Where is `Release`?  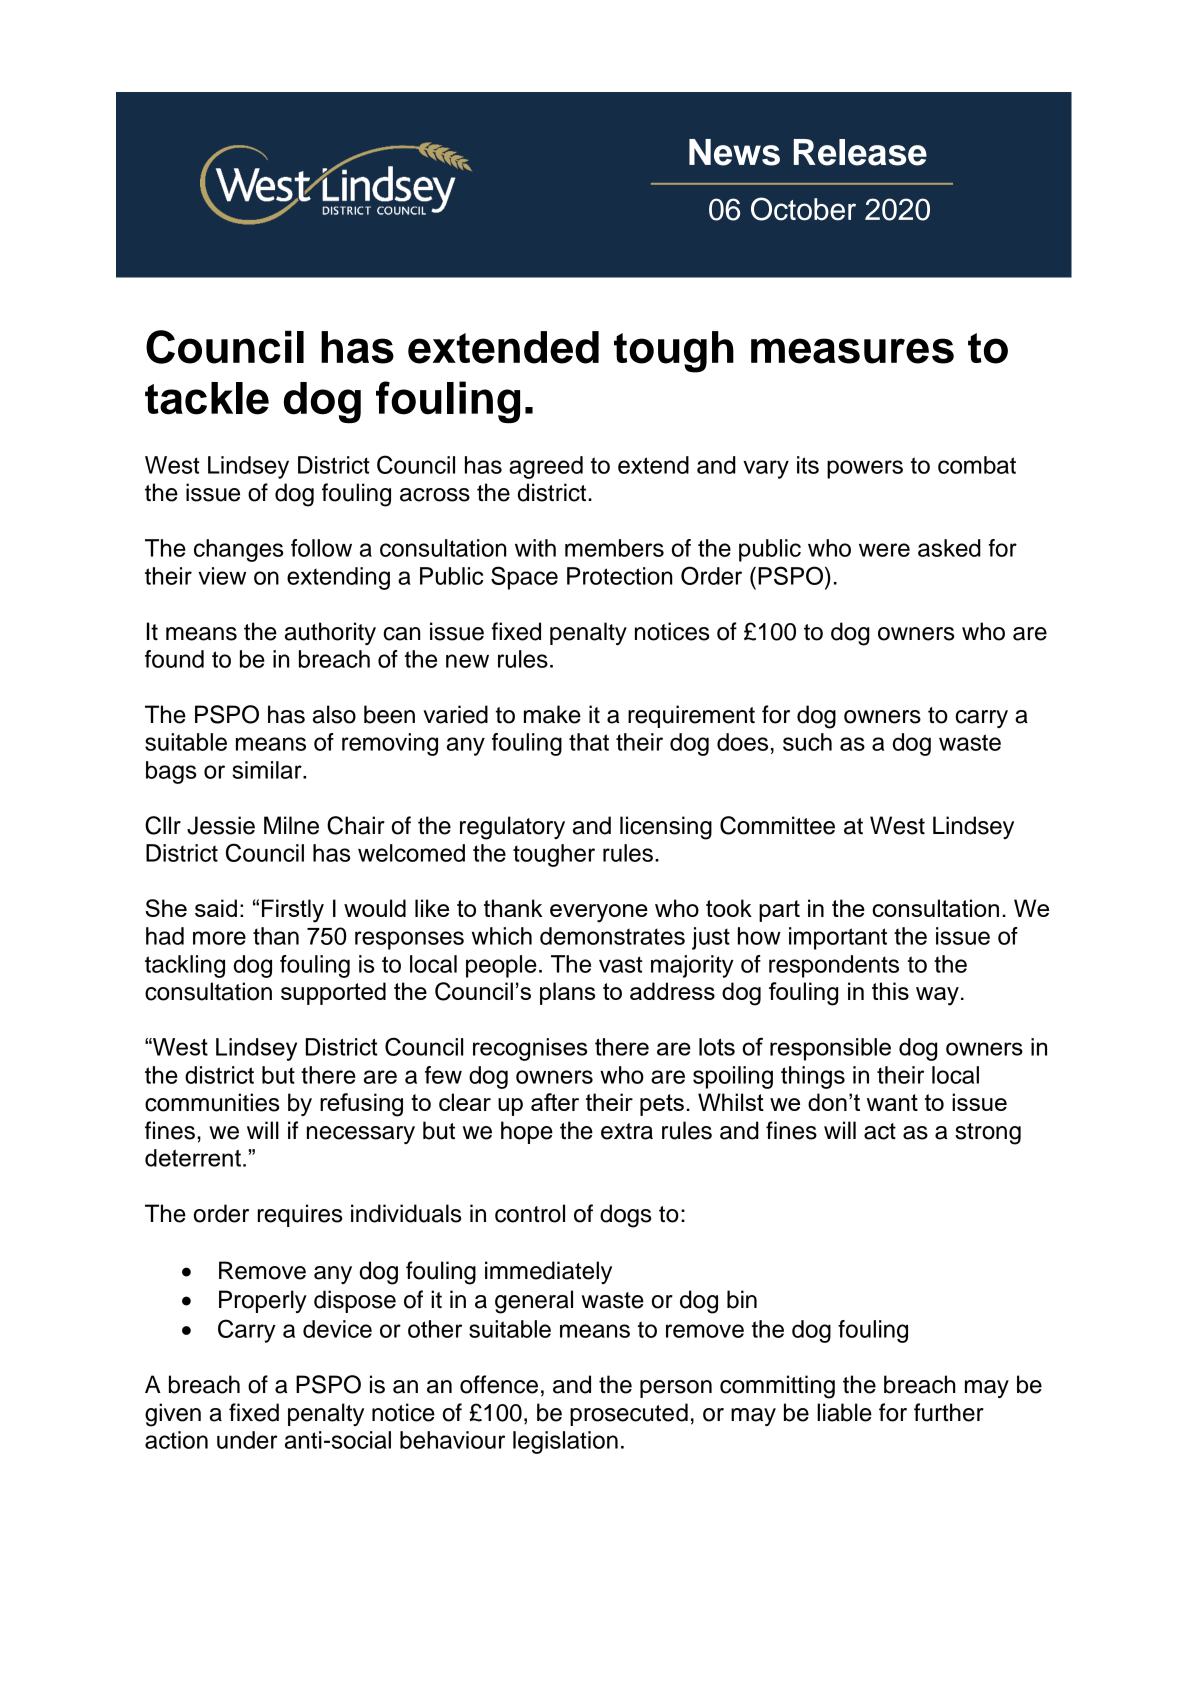
Release is located at coordinates (860, 152).
